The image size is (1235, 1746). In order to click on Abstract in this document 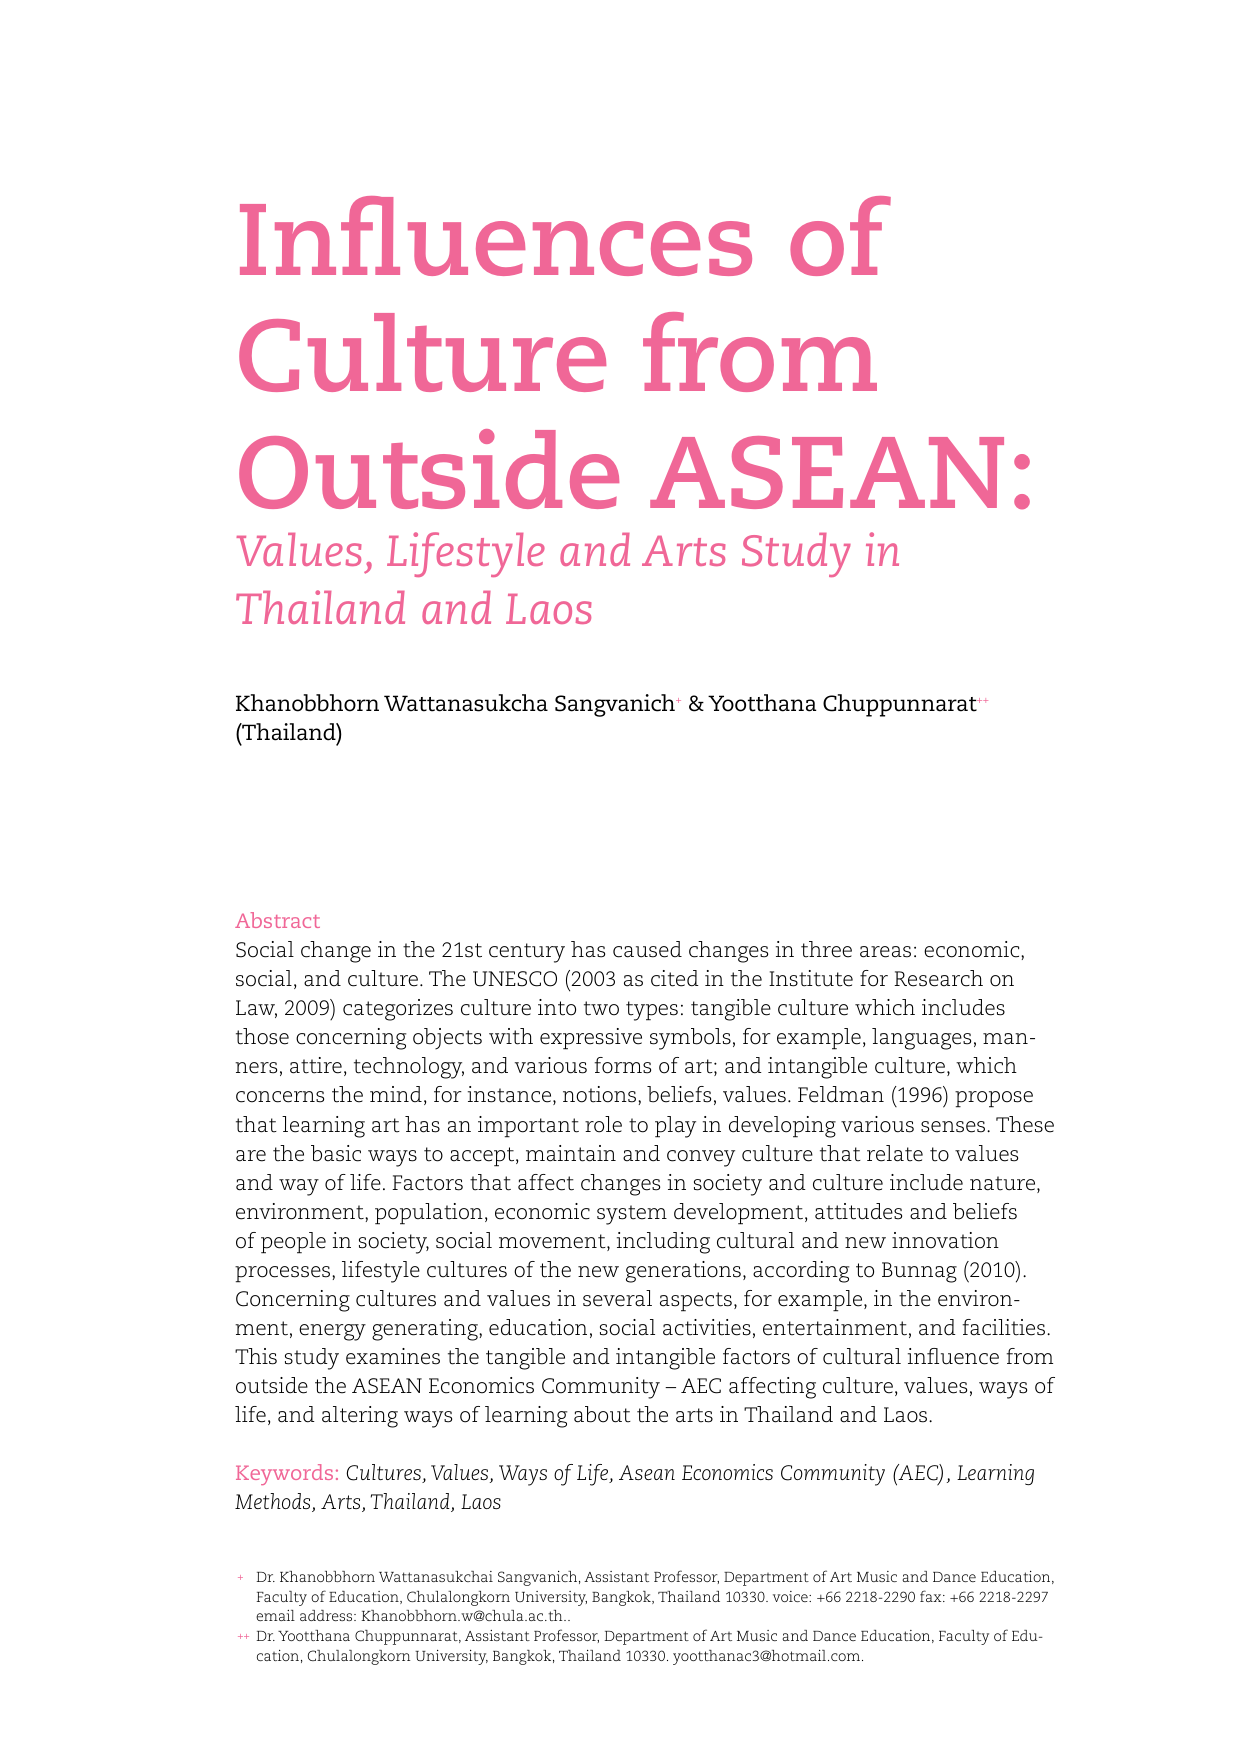, I will do `click(277, 920)`.
